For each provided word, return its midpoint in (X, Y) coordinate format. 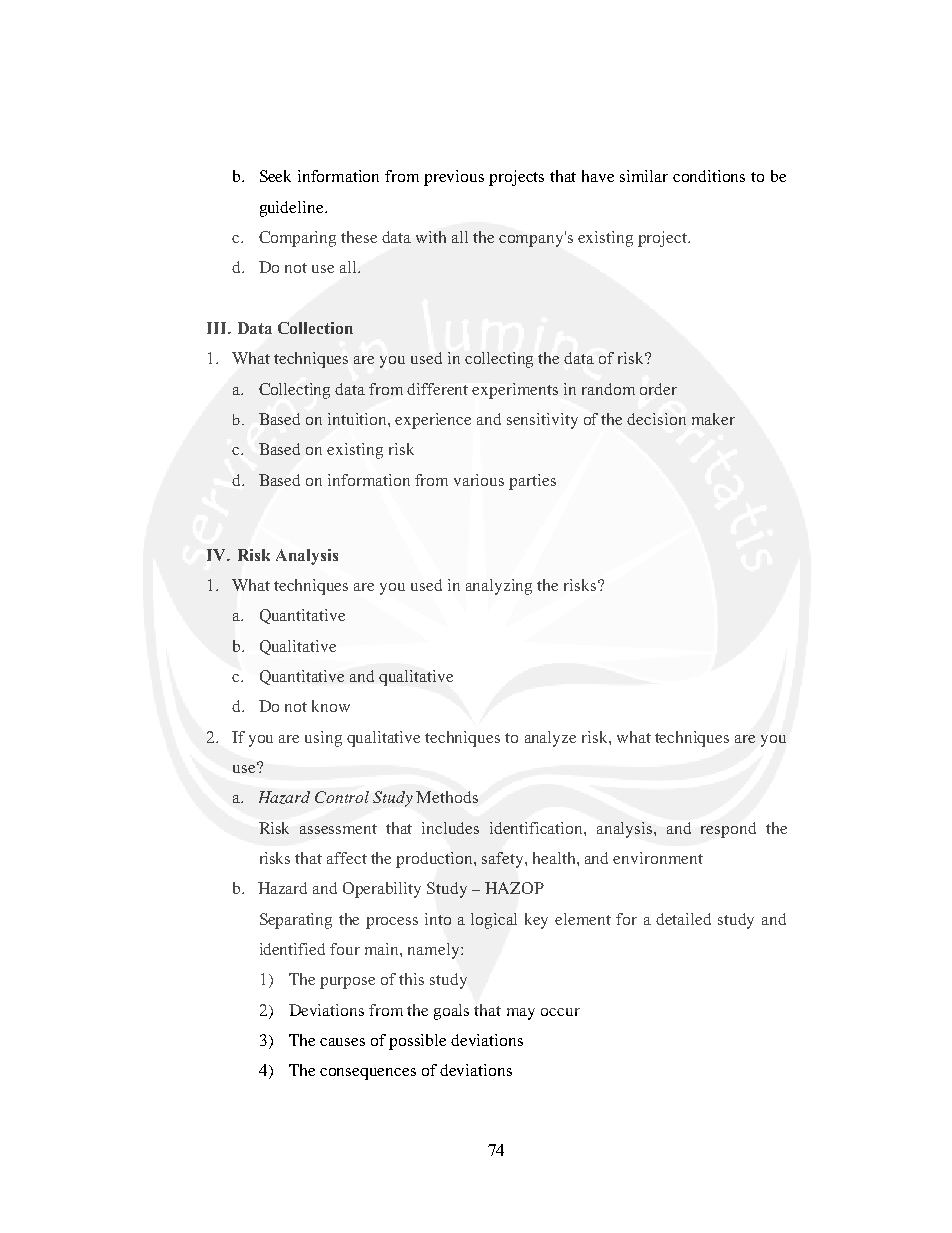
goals (451, 1012)
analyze (550, 739)
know (331, 706)
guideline (293, 209)
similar (644, 176)
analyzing (499, 587)
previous (454, 178)
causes (342, 1042)
